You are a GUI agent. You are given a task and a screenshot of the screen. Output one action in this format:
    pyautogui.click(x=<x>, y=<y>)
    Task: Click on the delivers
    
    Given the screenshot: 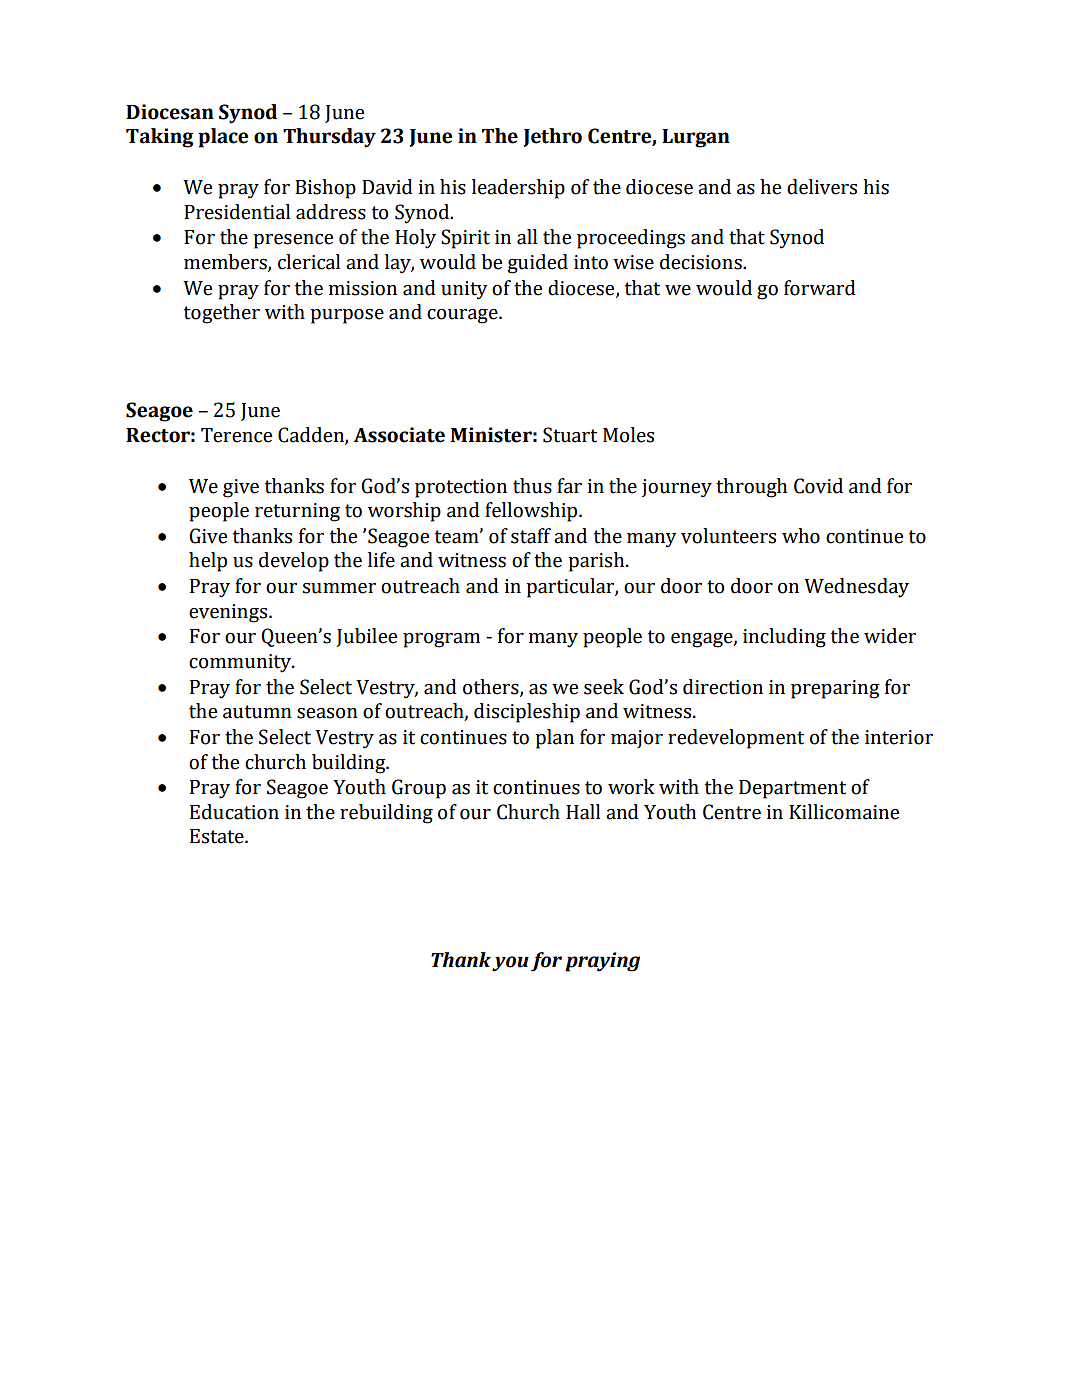 What is the action you would take?
    pyautogui.click(x=822, y=187)
